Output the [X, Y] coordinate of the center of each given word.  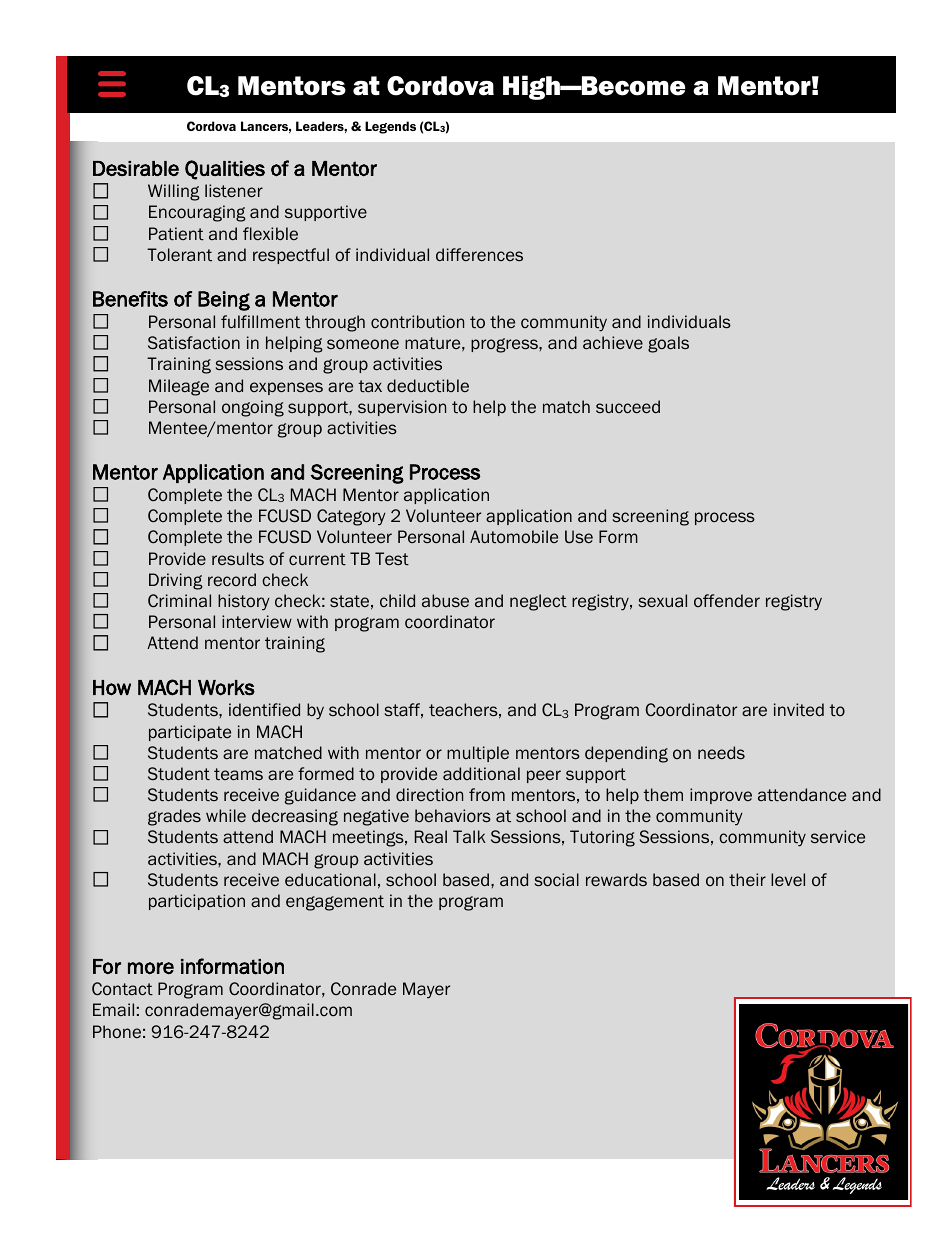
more [151, 968]
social [557, 880]
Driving [176, 581]
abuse [445, 600]
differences [479, 255]
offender [727, 600]
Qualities [225, 170]
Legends [390, 127]
